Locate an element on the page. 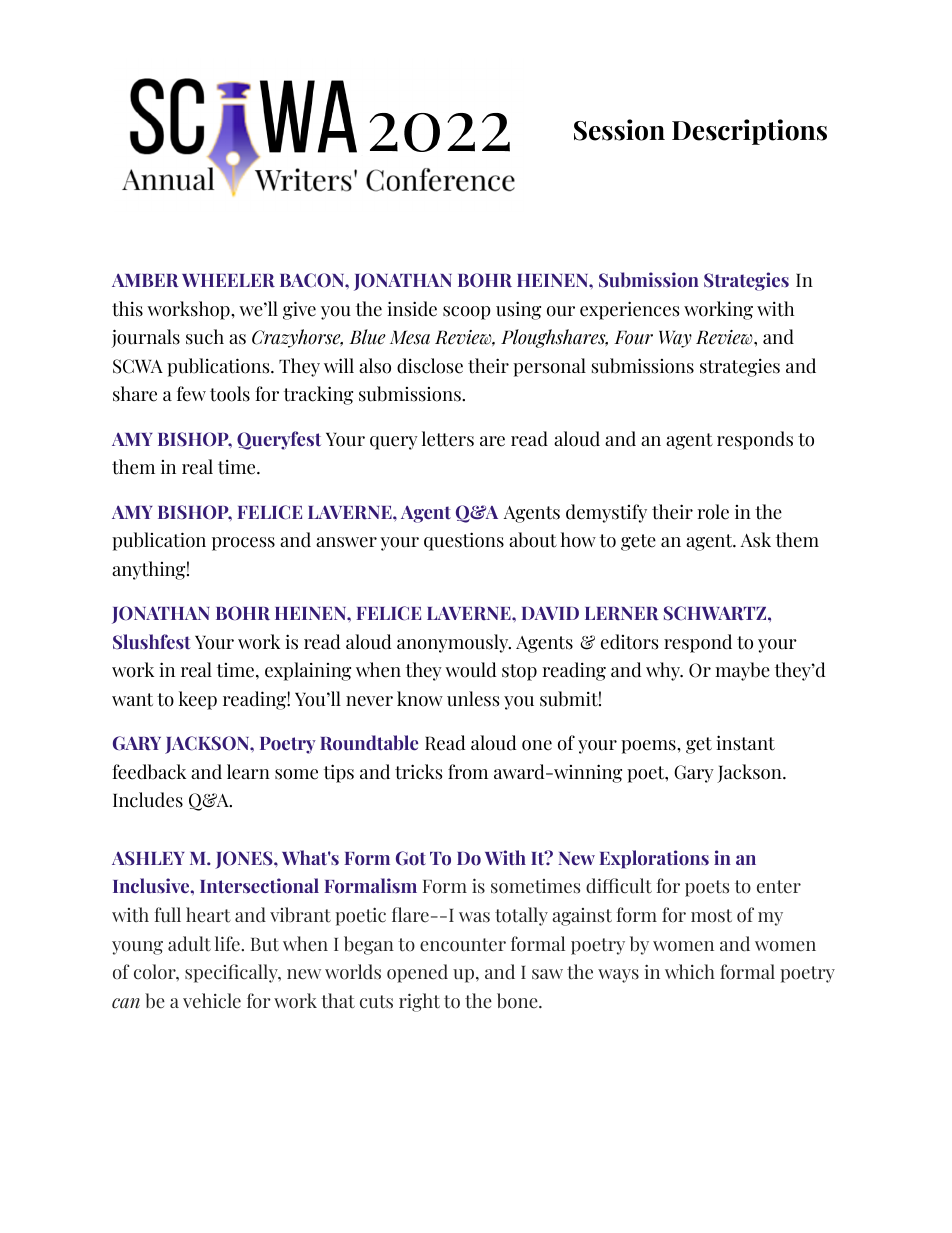 The image size is (952, 1233). questions is located at coordinates (464, 541).
